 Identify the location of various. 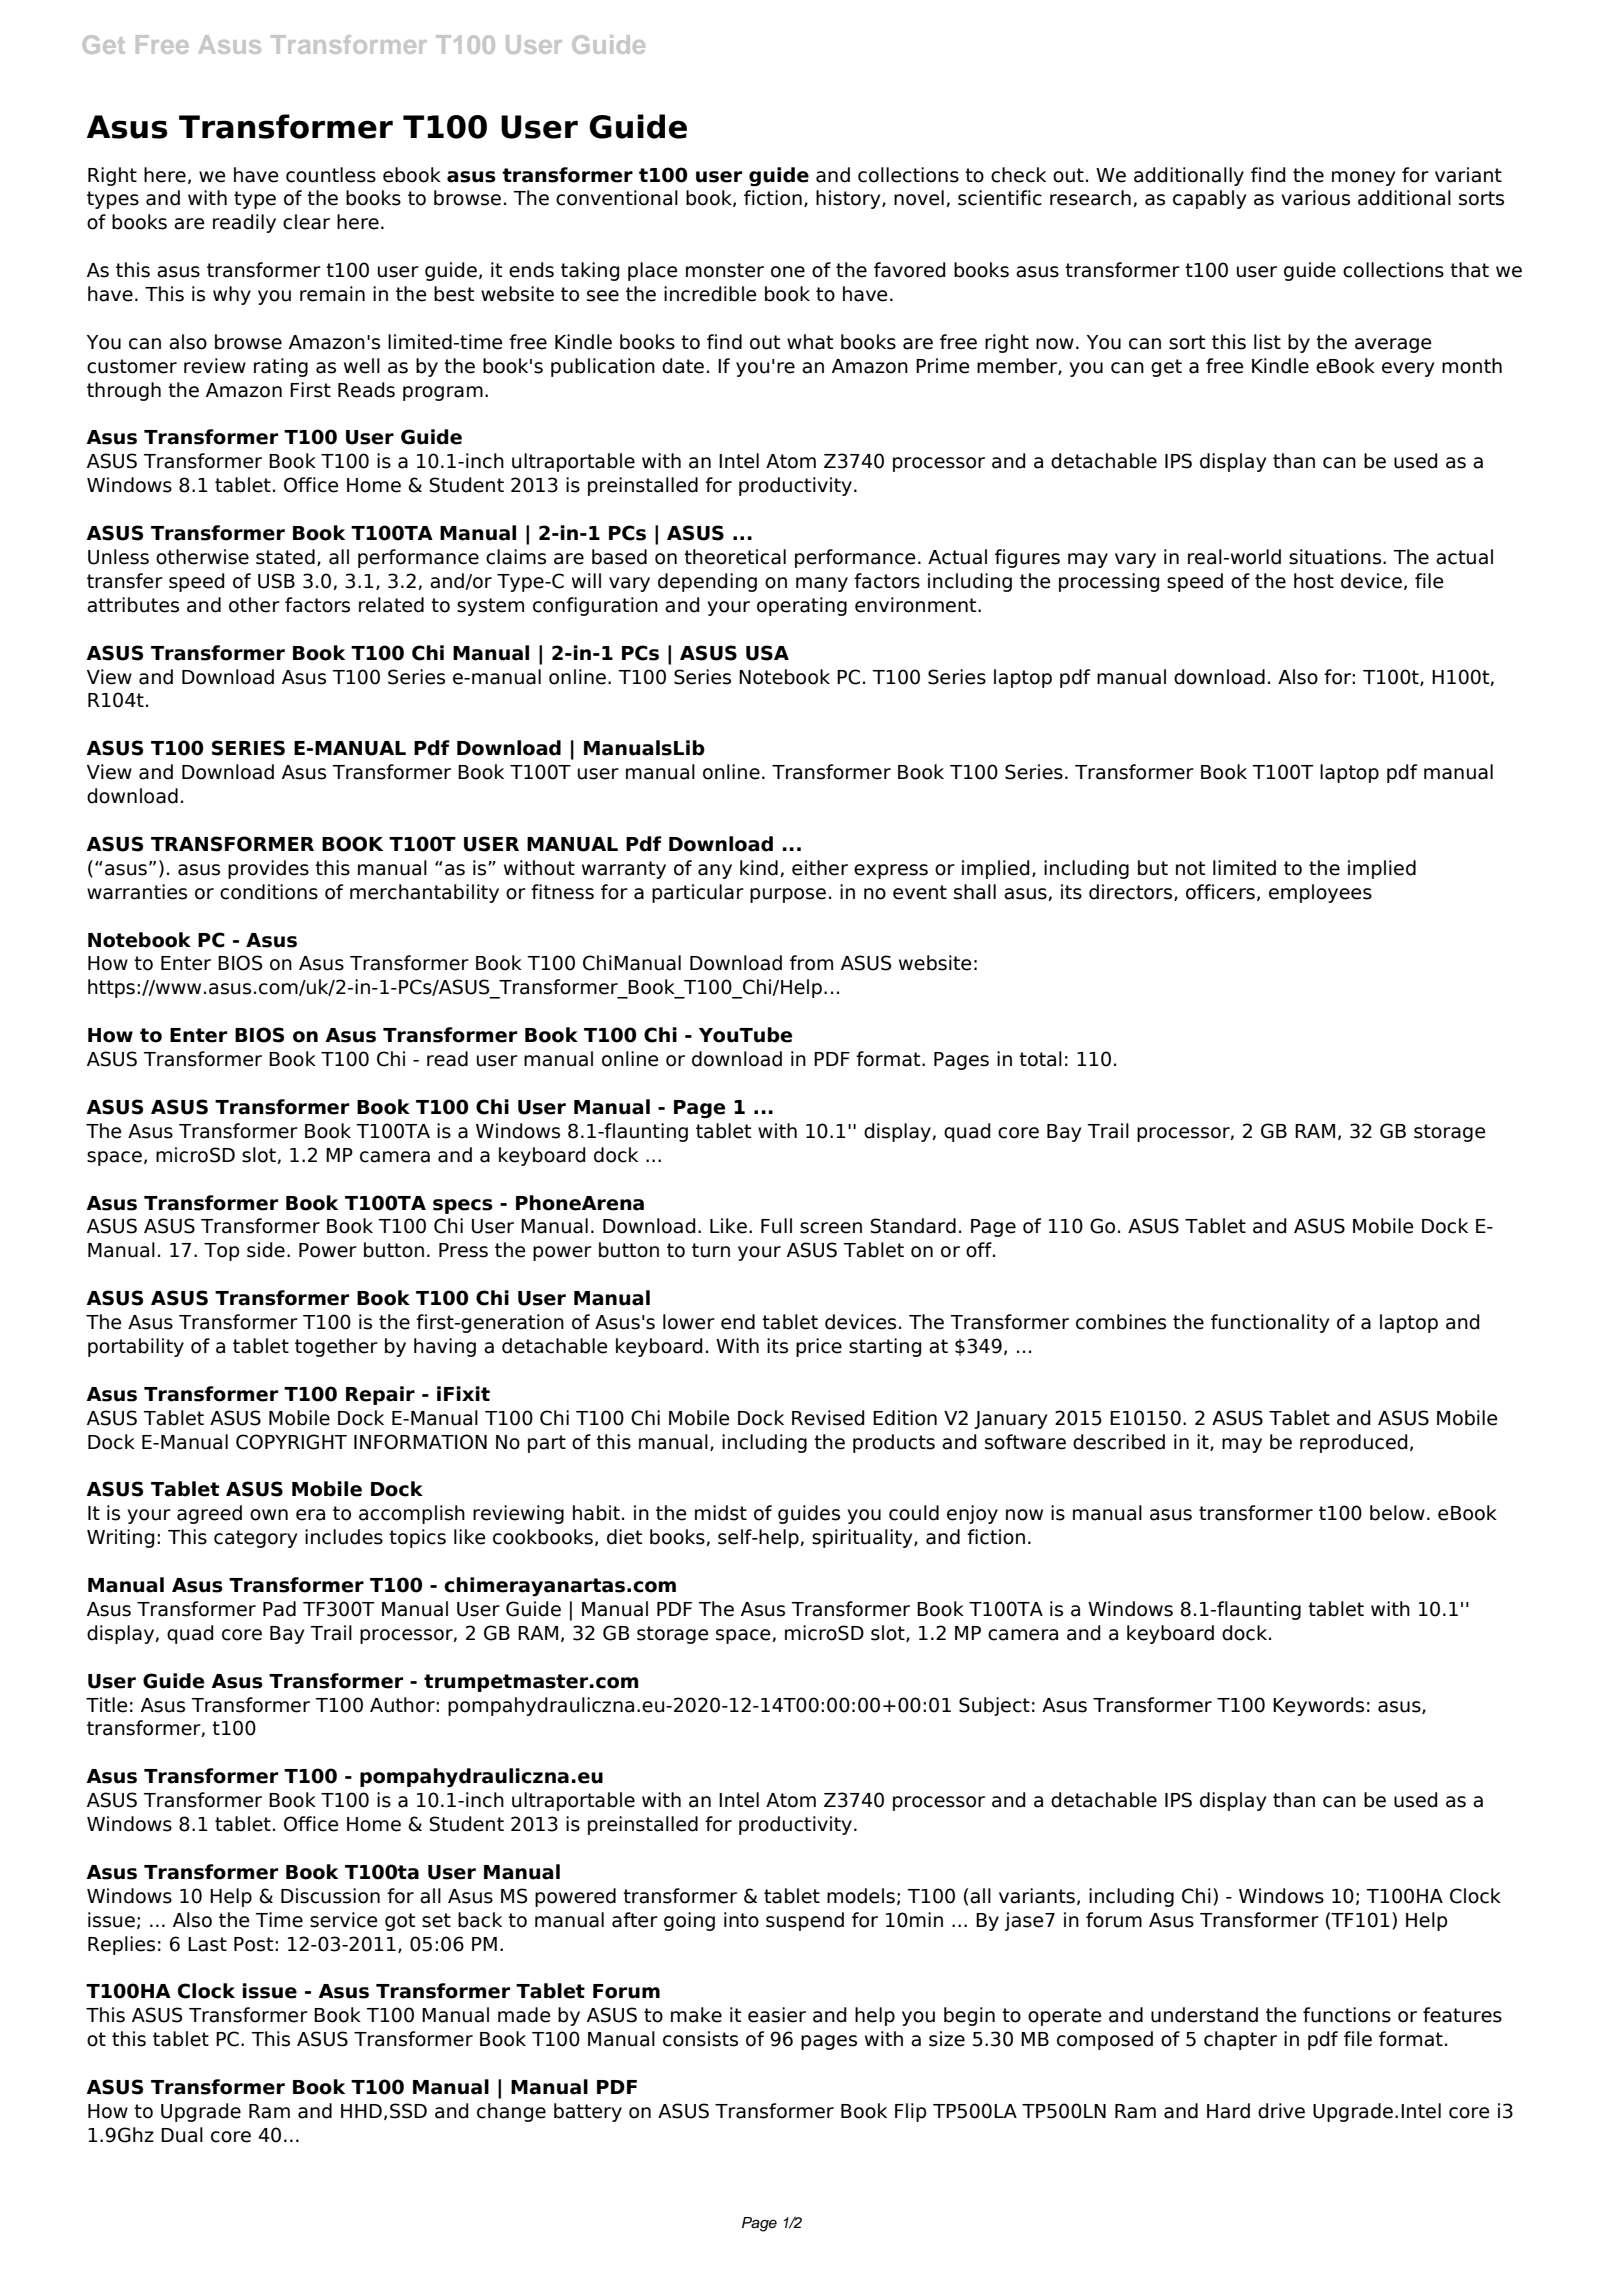
(1315, 198).
